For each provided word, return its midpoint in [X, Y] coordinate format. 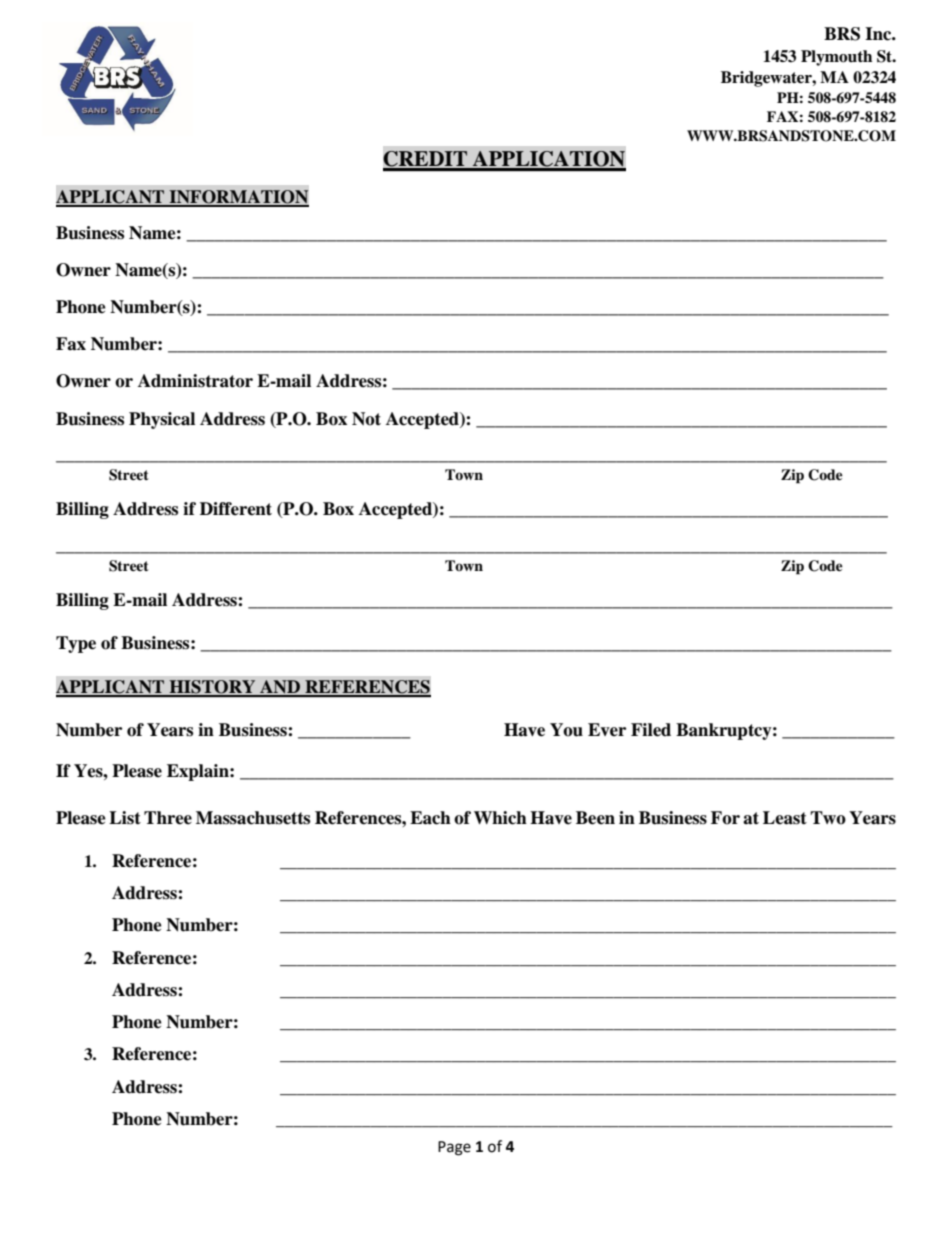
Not [366, 419]
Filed [651, 730]
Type [76, 644]
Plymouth [836, 58]
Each [430, 818]
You [566, 730]
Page [454, 1148]
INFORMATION [238, 198]
